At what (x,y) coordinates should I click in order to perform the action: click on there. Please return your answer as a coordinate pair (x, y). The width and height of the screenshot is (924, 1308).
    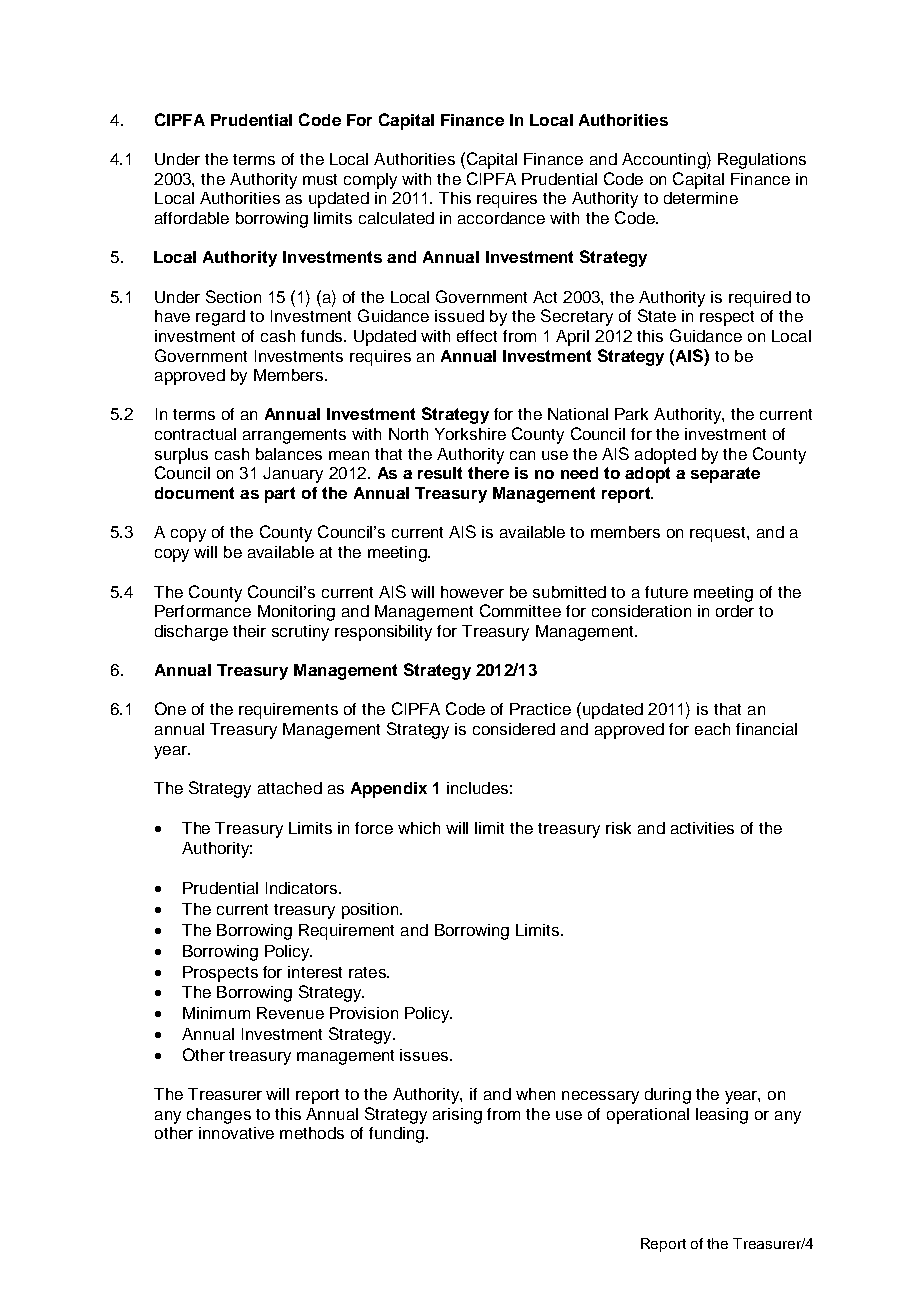
    Looking at the image, I should click on (488, 473).
